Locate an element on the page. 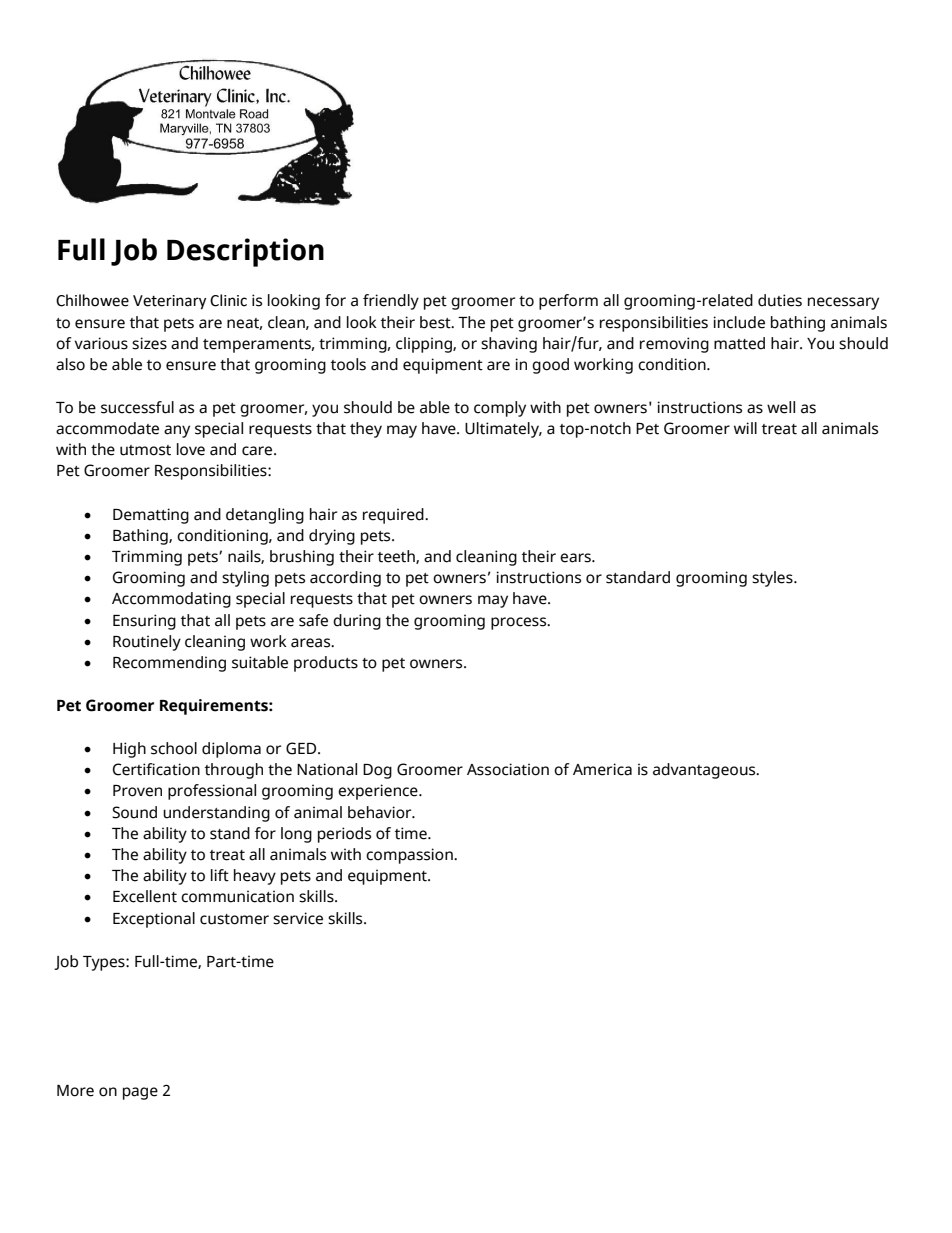 This page has height=1233, width=952. styles is located at coordinates (773, 579).
